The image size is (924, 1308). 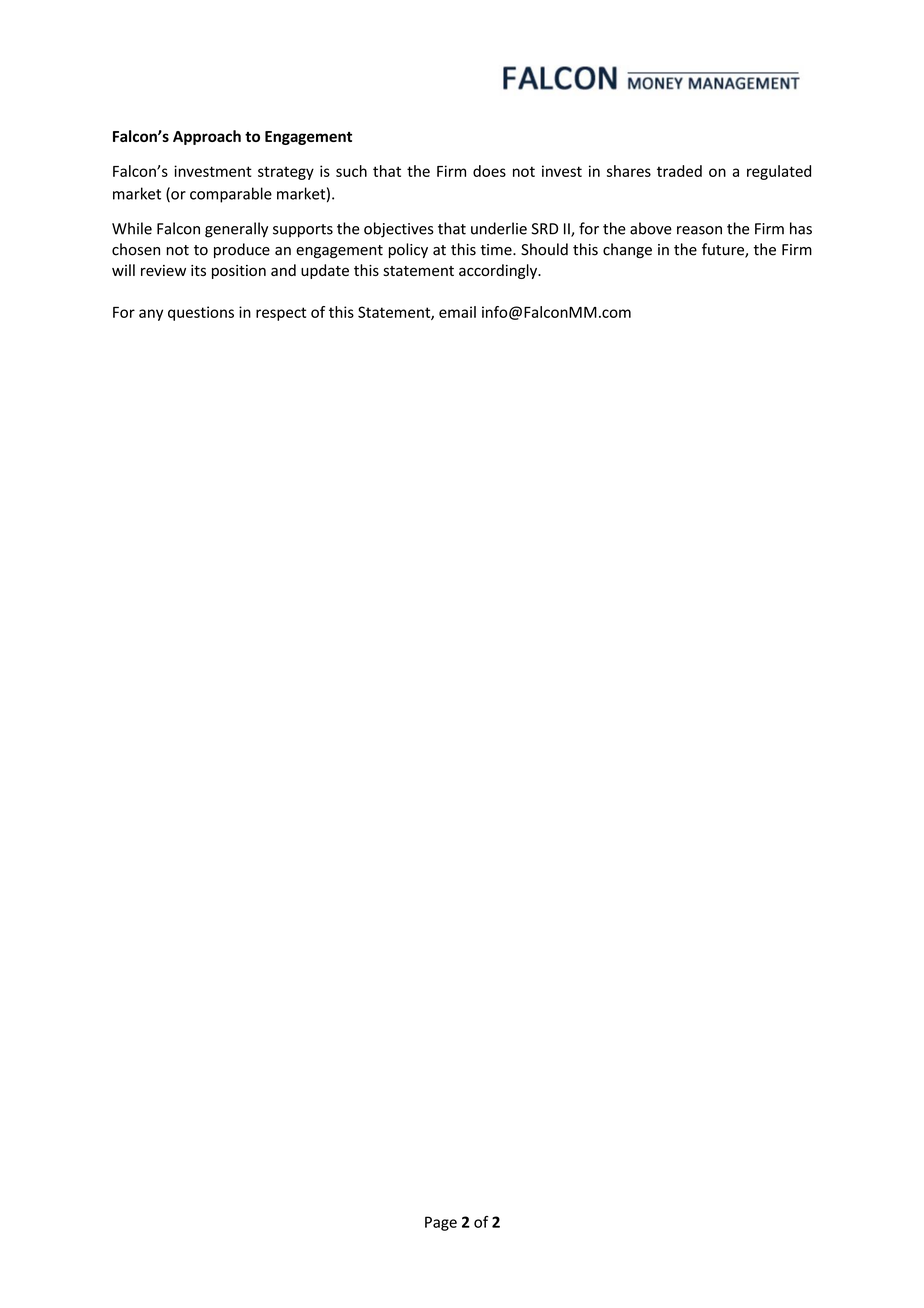 I want to click on questions, so click(x=201, y=313).
